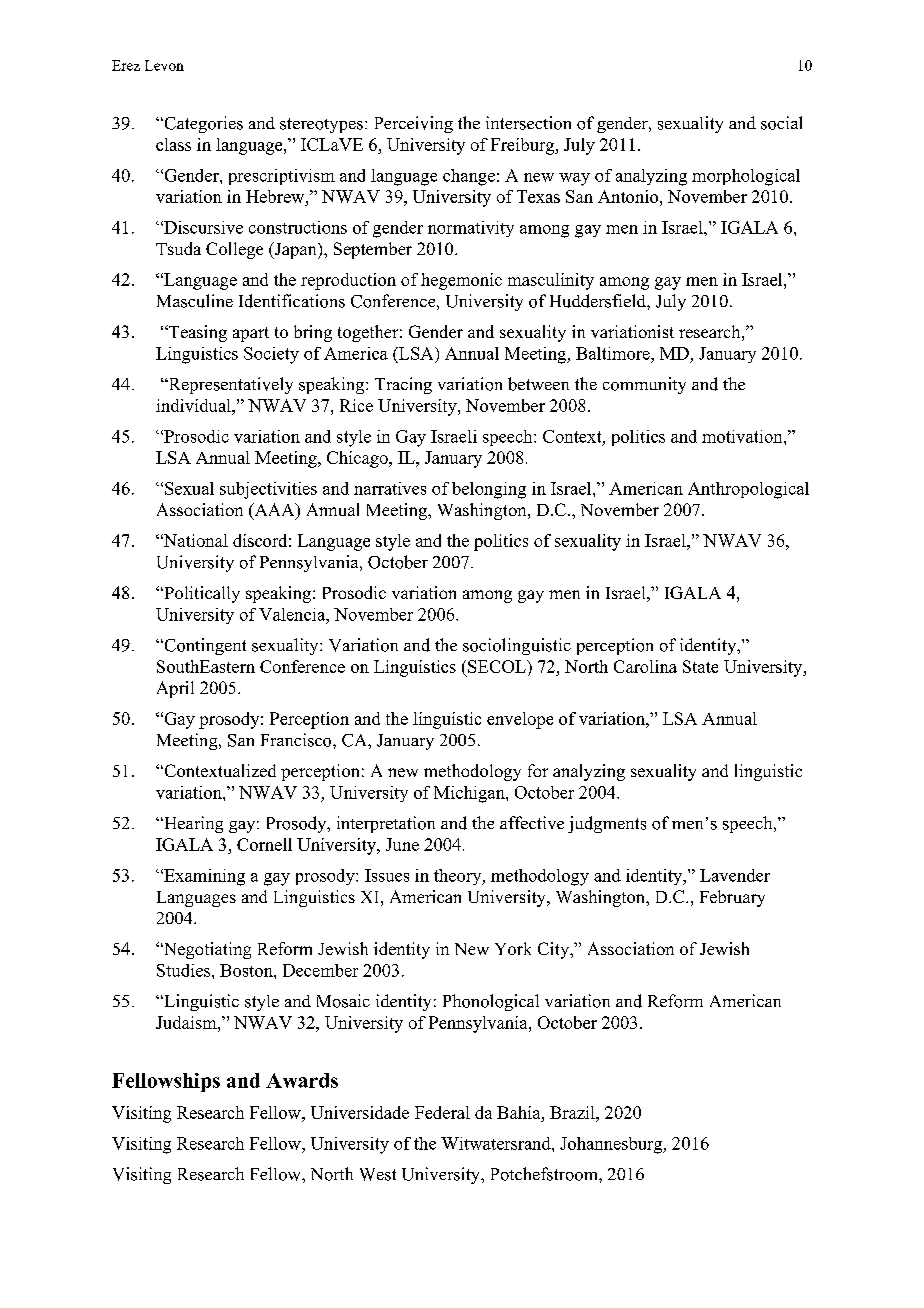 This screenshot has height=1308, width=924. I want to click on Perceiving, so click(414, 124).
